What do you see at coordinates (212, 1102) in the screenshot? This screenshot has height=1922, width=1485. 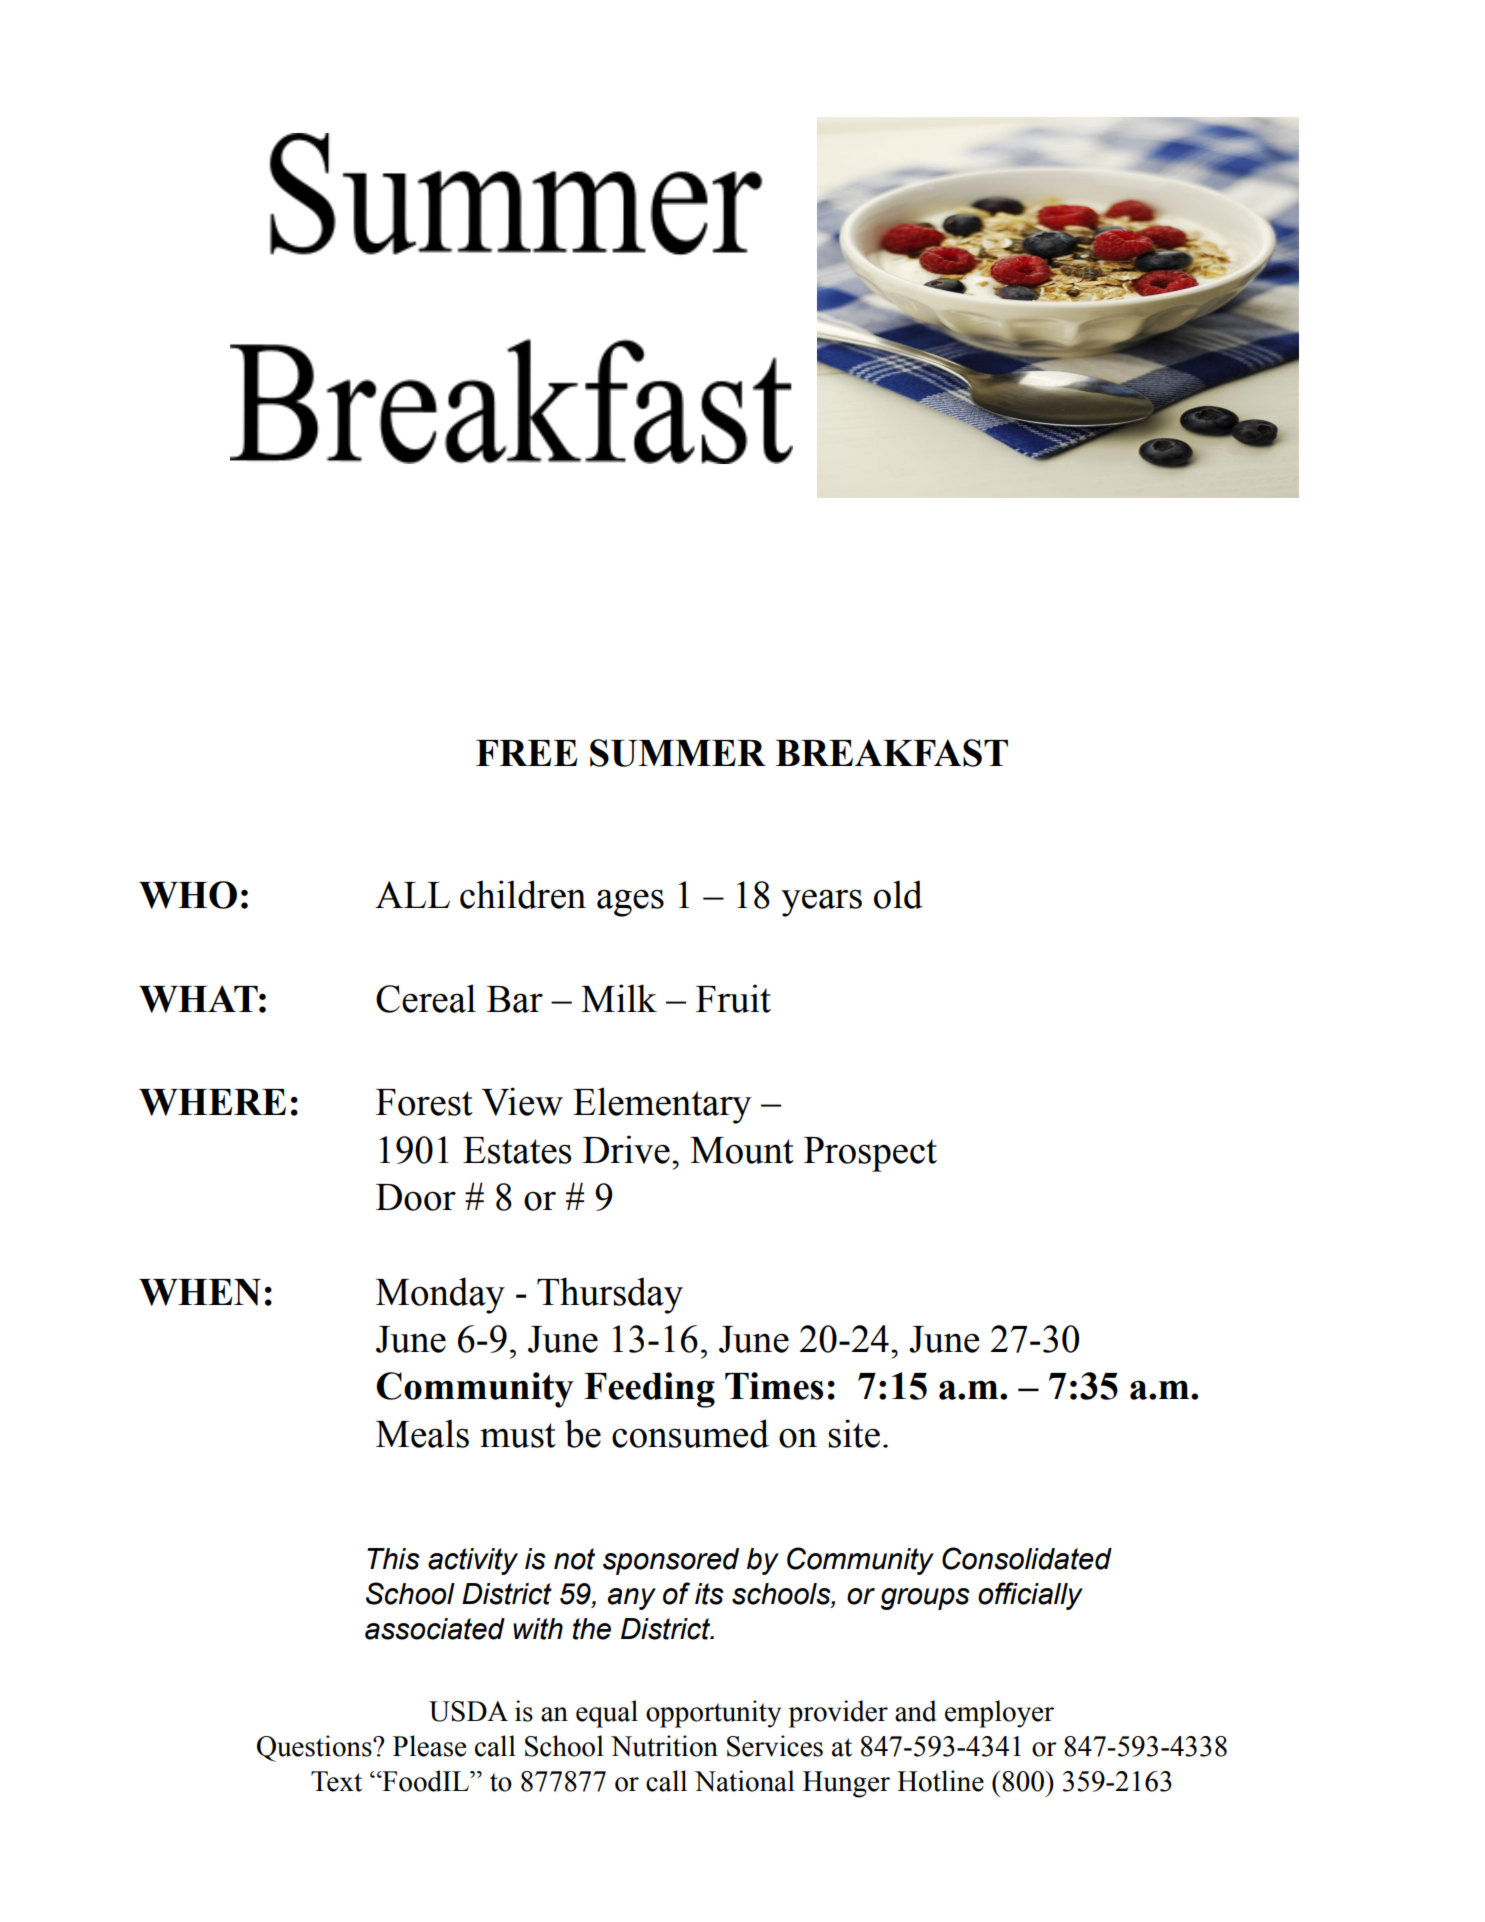 I see `WHERE` at bounding box center [212, 1102].
